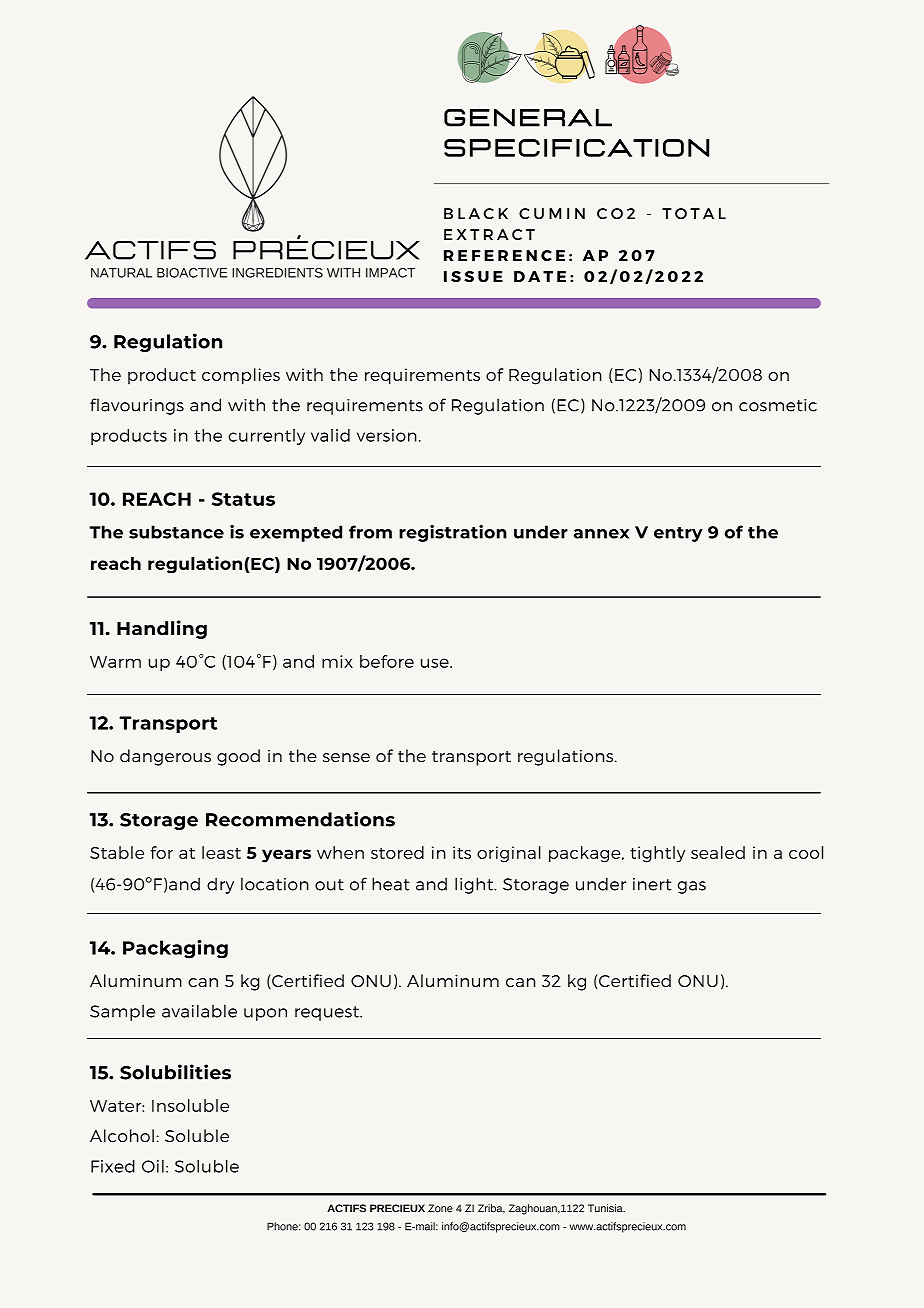 This screenshot has height=1308, width=924. I want to click on complies, so click(241, 376).
